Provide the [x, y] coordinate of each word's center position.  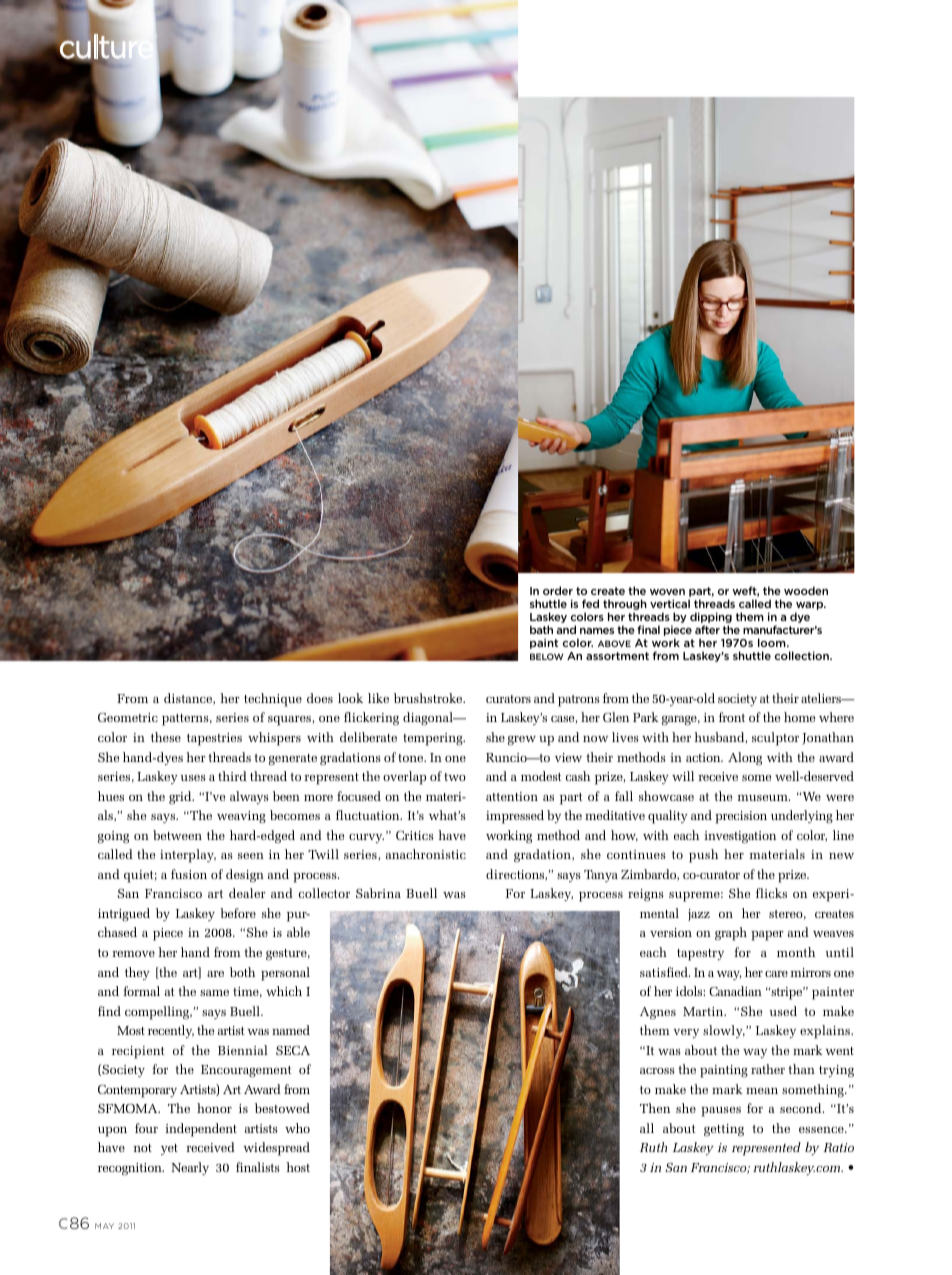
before [238, 913]
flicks [771, 893]
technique [273, 700]
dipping [711, 619]
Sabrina [378, 893]
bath [541, 629]
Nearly [190, 1168]
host [298, 1167]
